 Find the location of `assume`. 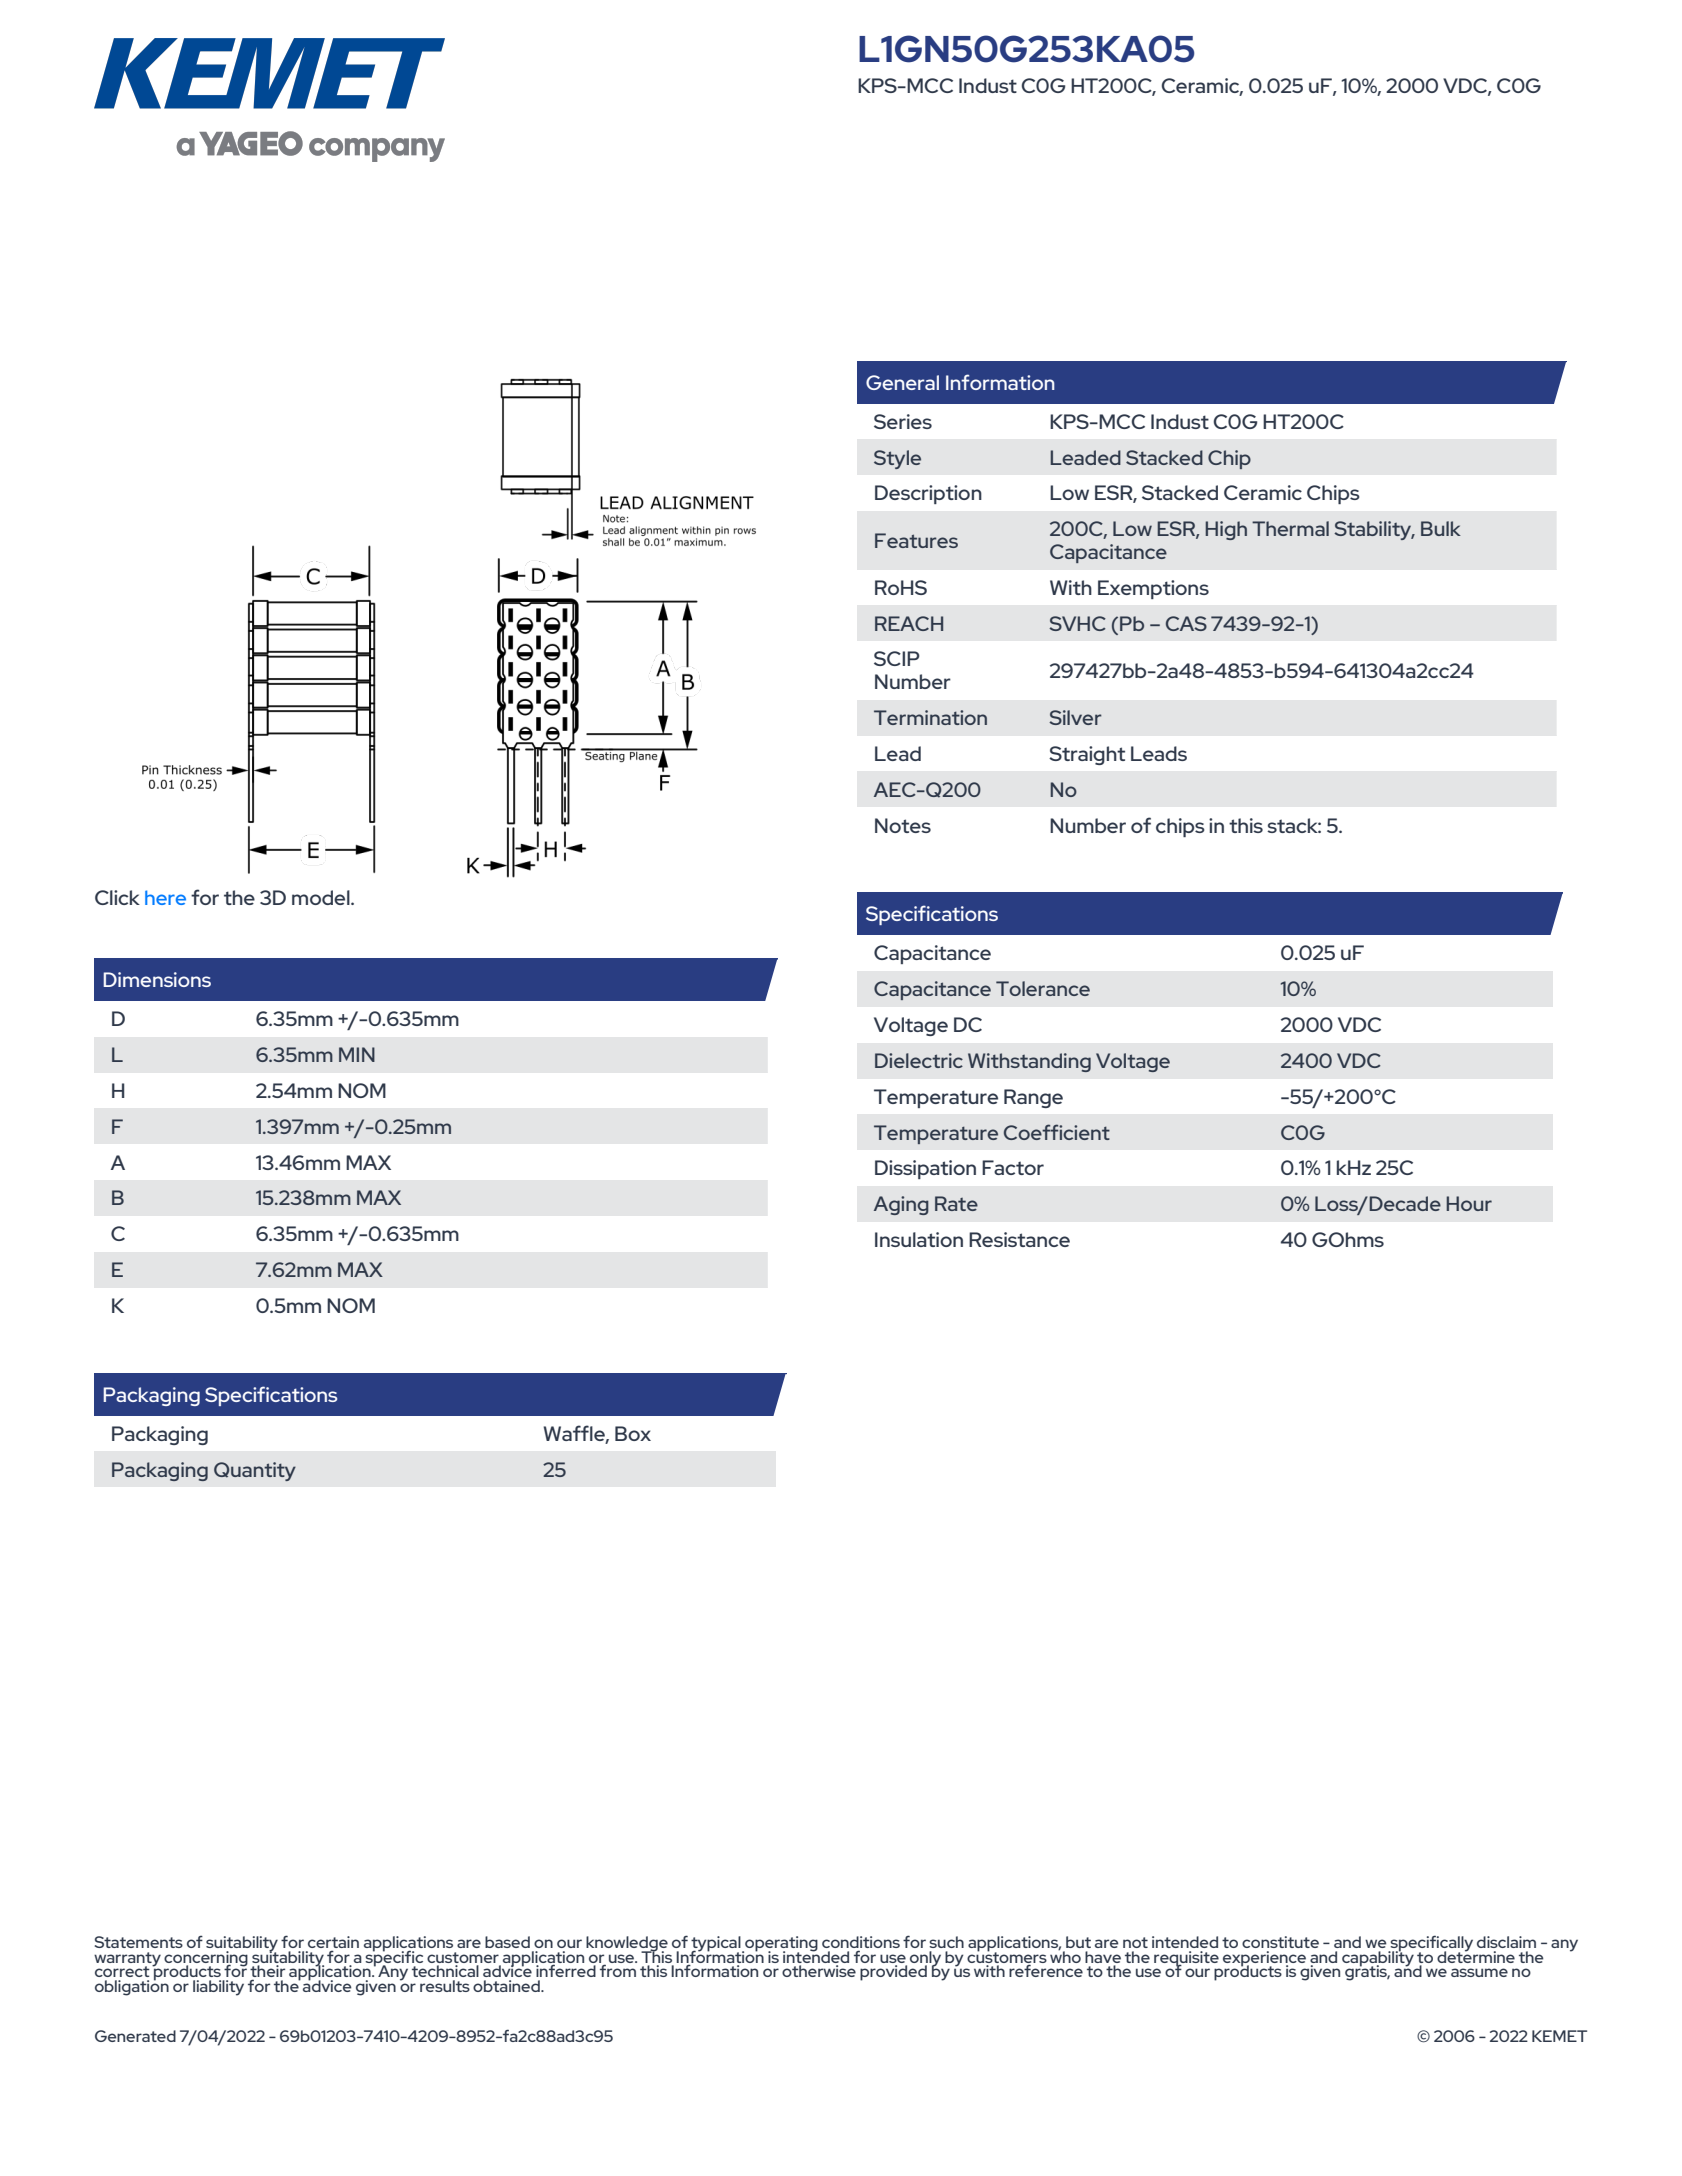

assume is located at coordinates (1479, 1972).
